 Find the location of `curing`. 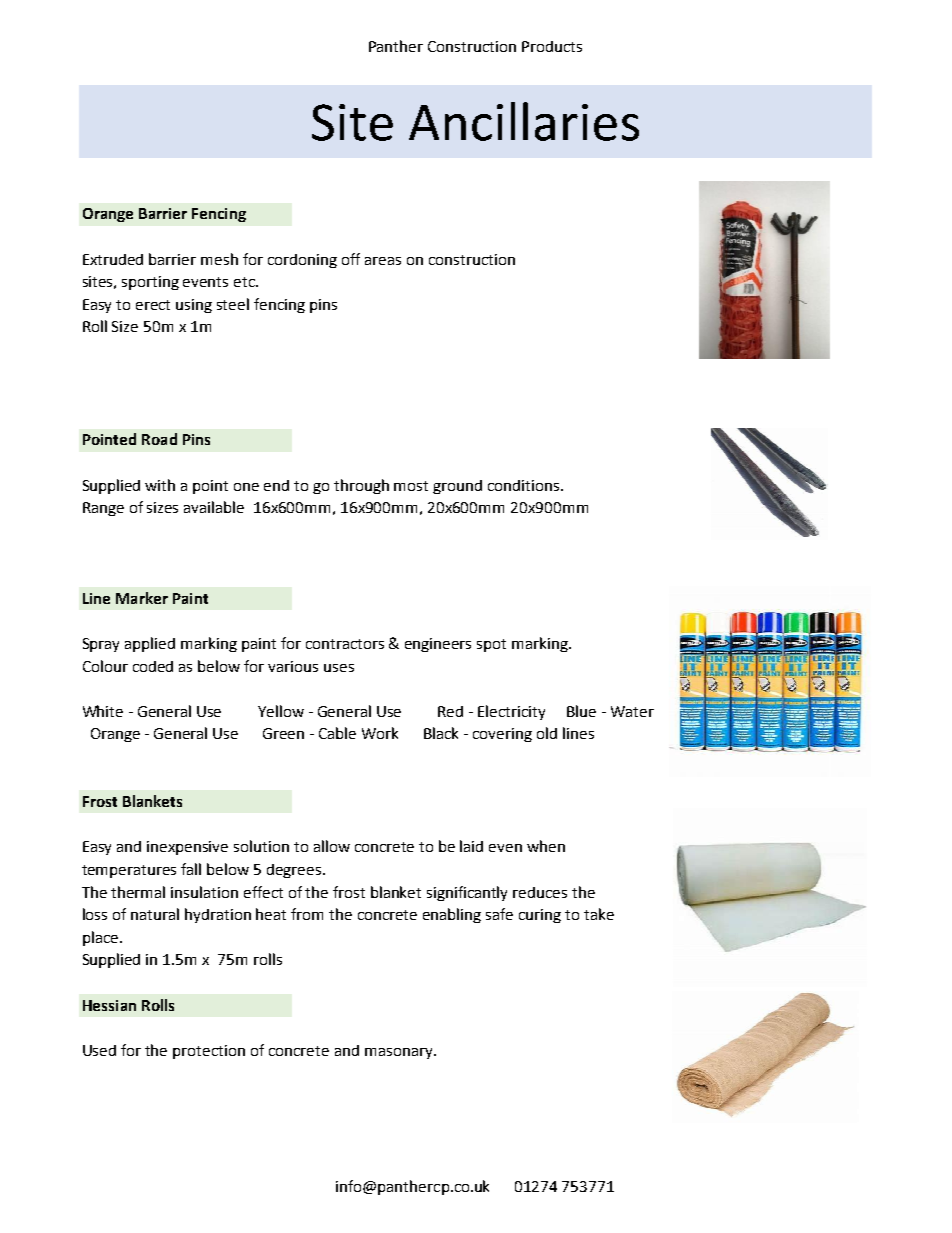

curing is located at coordinates (540, 916).
